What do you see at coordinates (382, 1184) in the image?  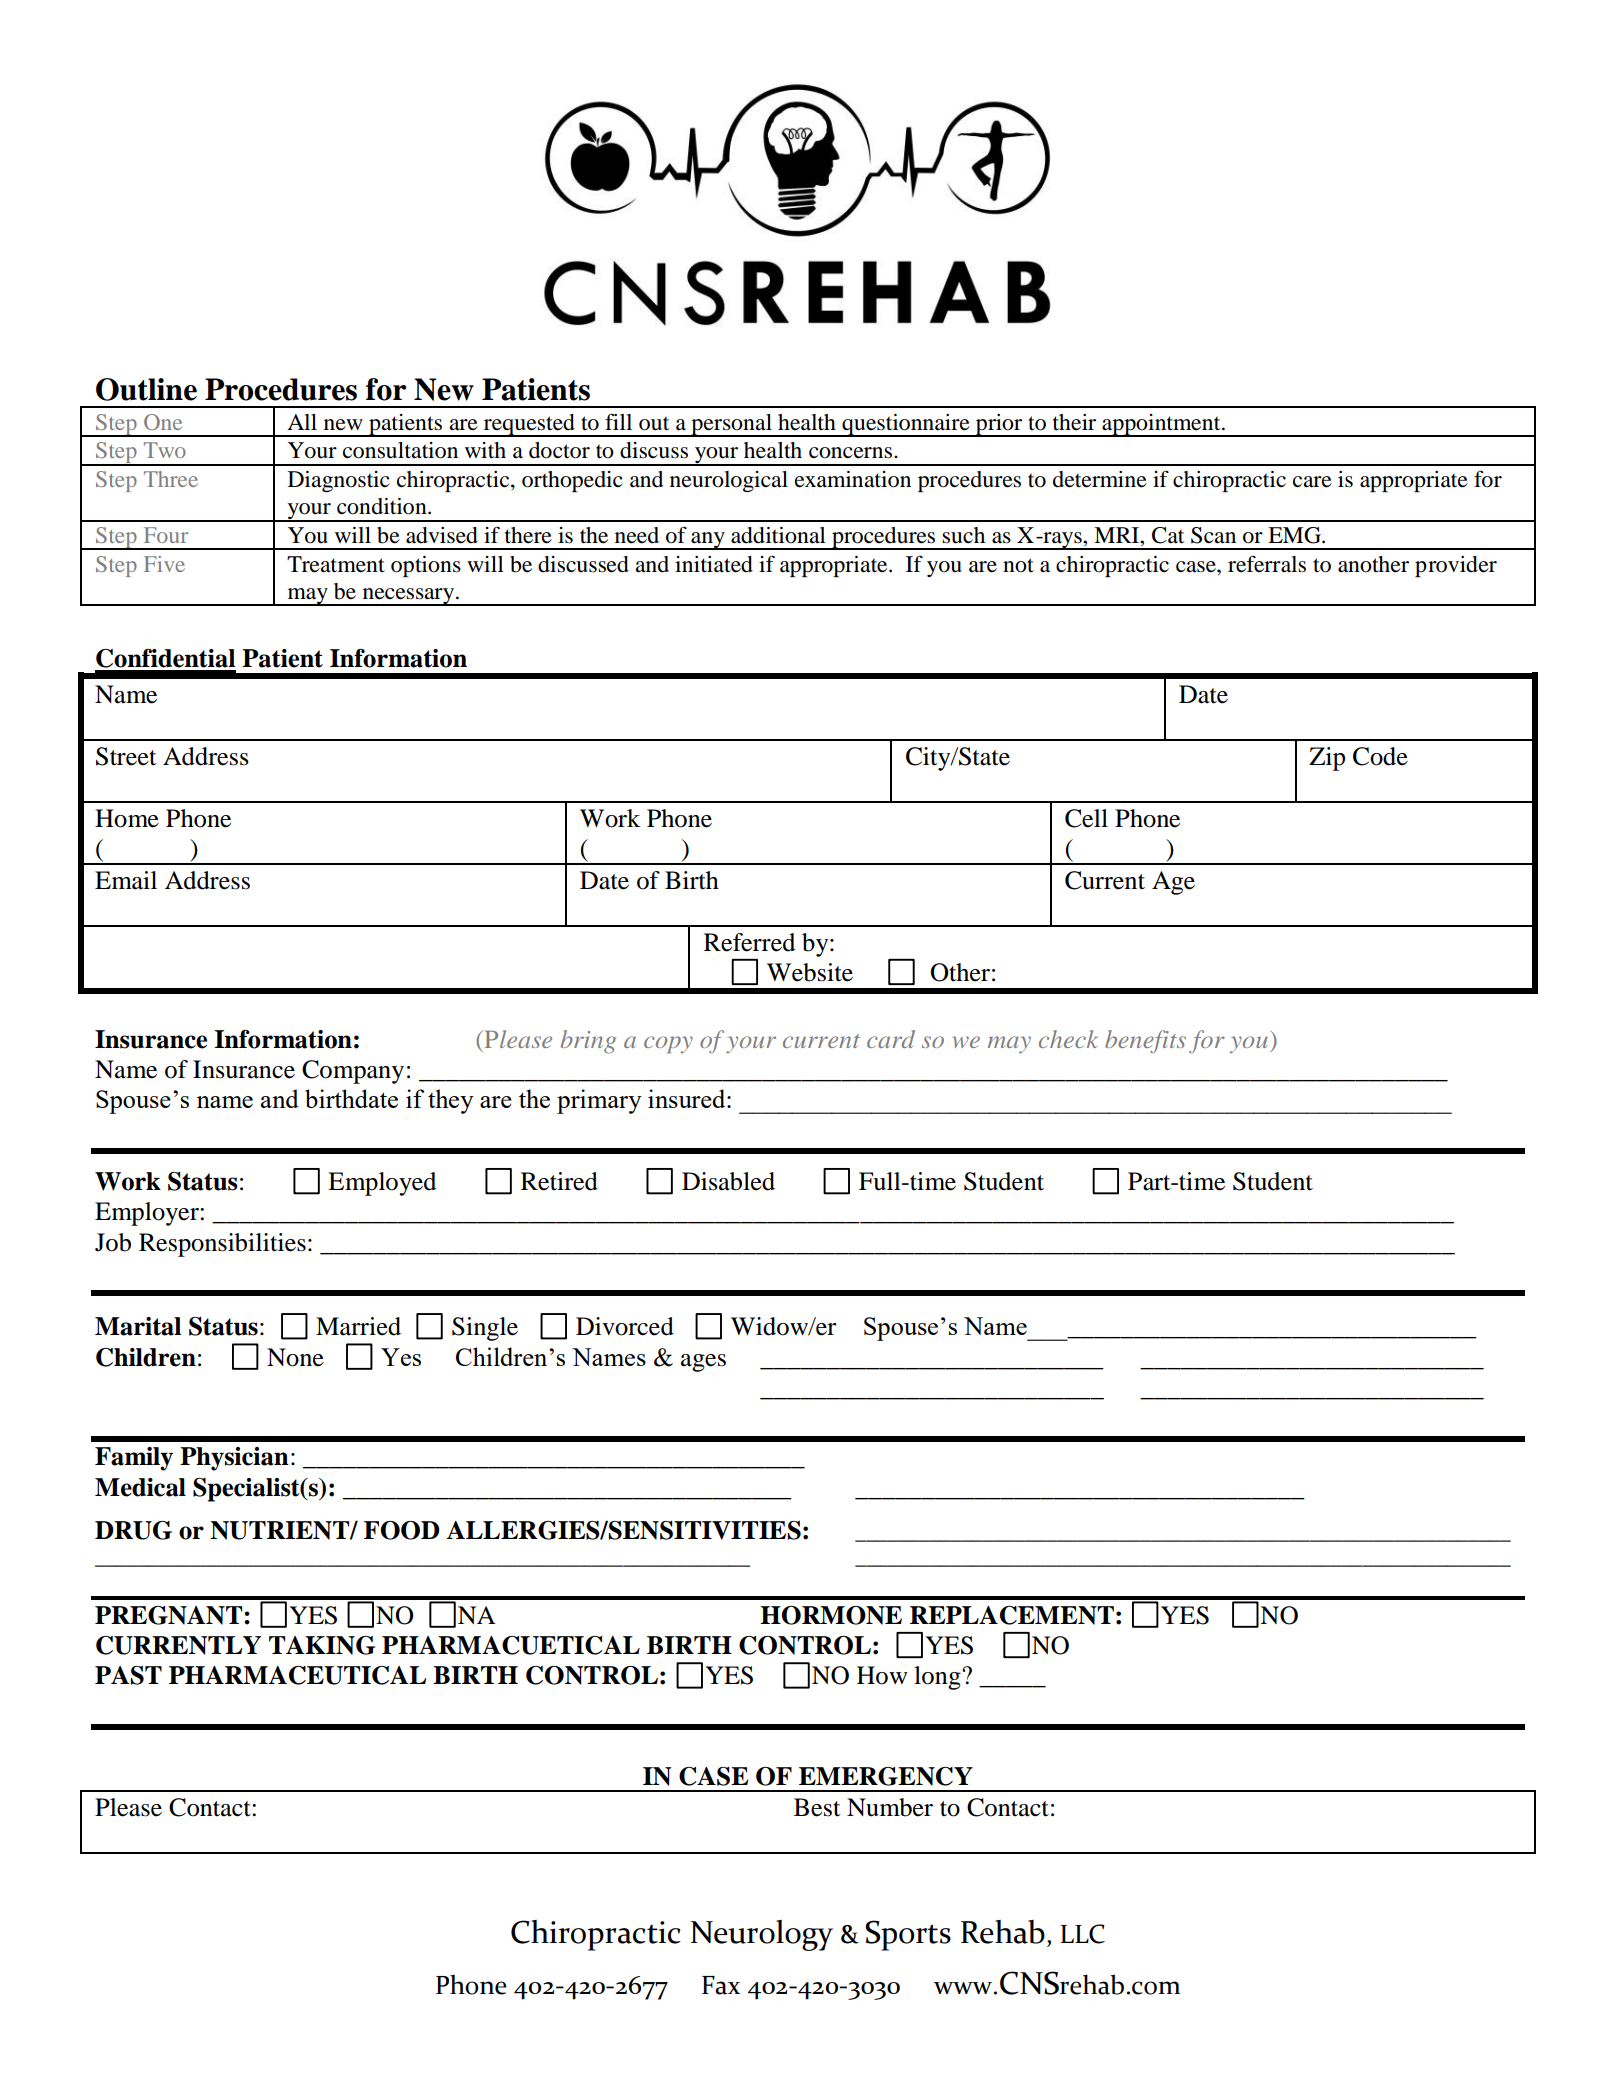 I see `Employed` at bounding box center [382, 1184].
